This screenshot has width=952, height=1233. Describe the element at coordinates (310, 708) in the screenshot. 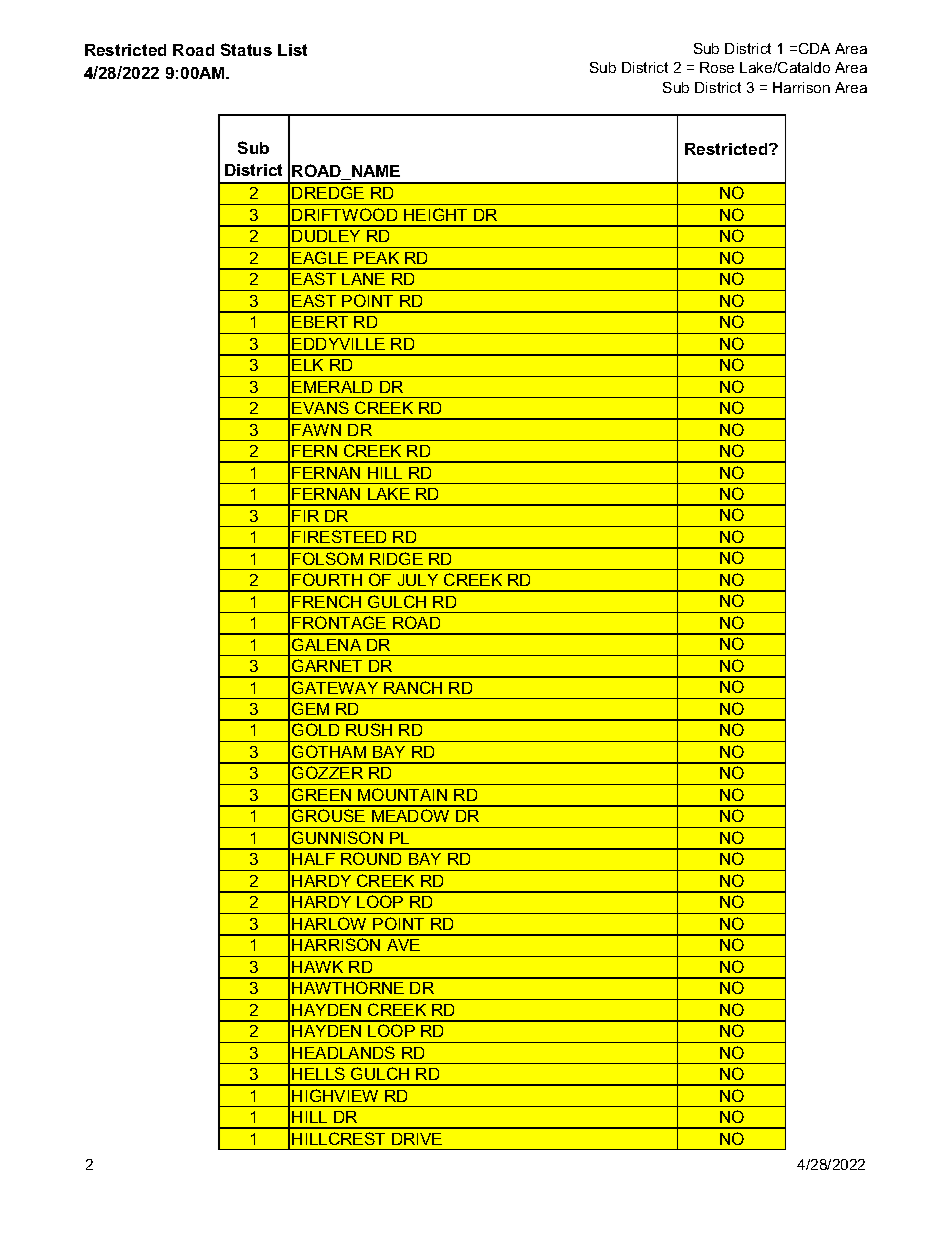

I see `GEM` at that location.
